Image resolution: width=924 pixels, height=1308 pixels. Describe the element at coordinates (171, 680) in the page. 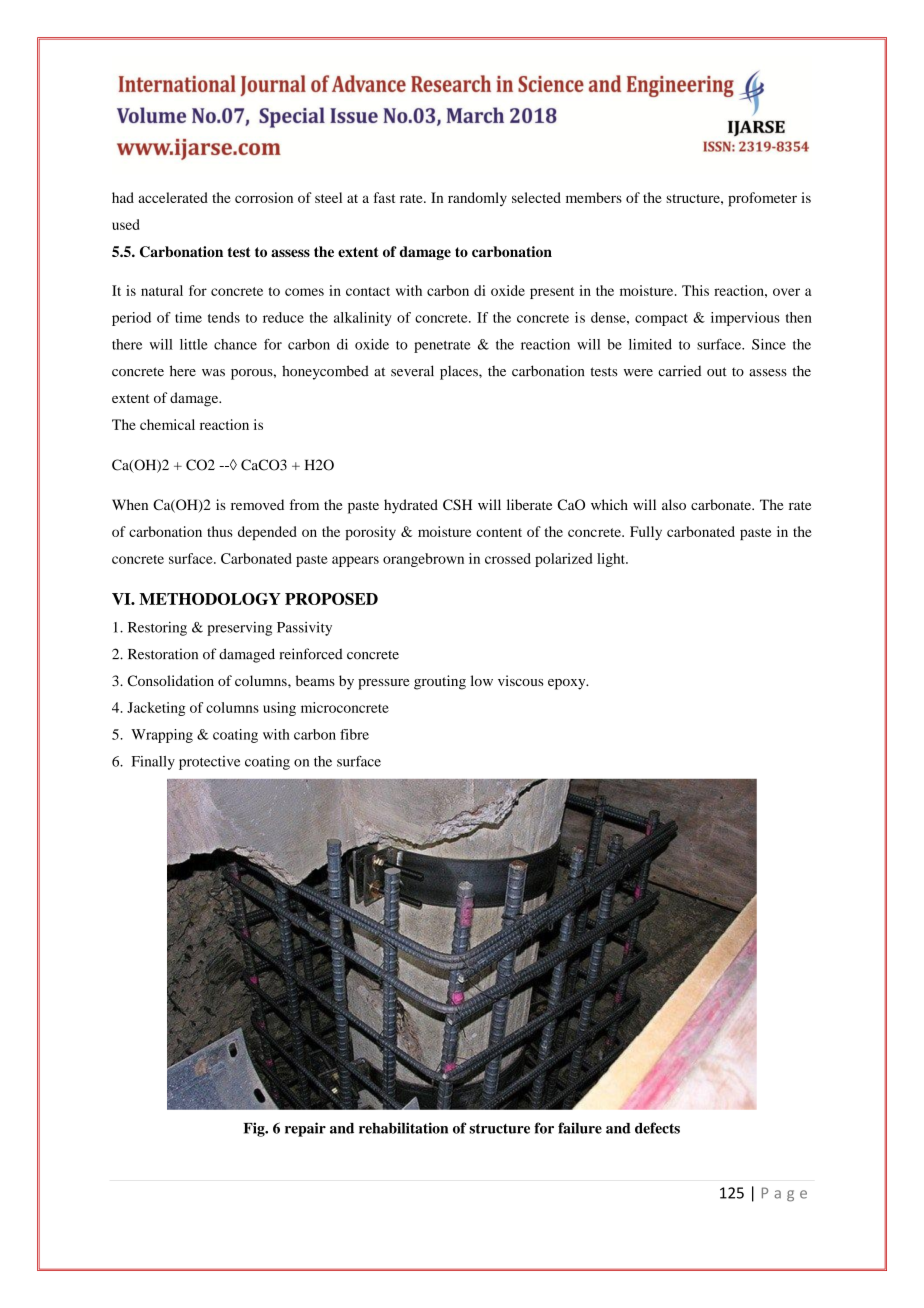

I see `Consolidation` at that location.
